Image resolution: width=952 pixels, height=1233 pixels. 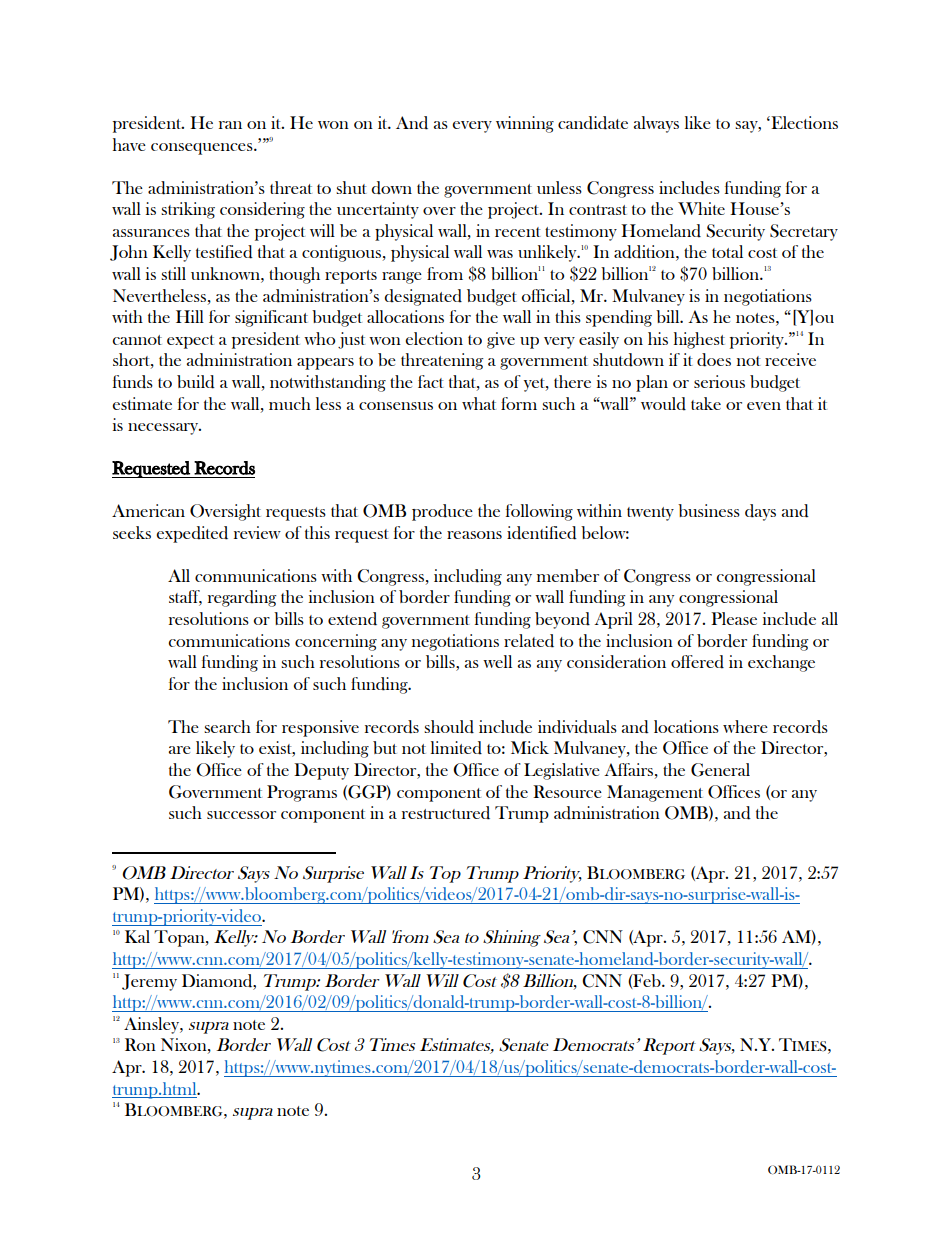 What do you see at coordinates (446, 813) in the screenshot?
I see `restructured` at bounding box center [446, 813].
